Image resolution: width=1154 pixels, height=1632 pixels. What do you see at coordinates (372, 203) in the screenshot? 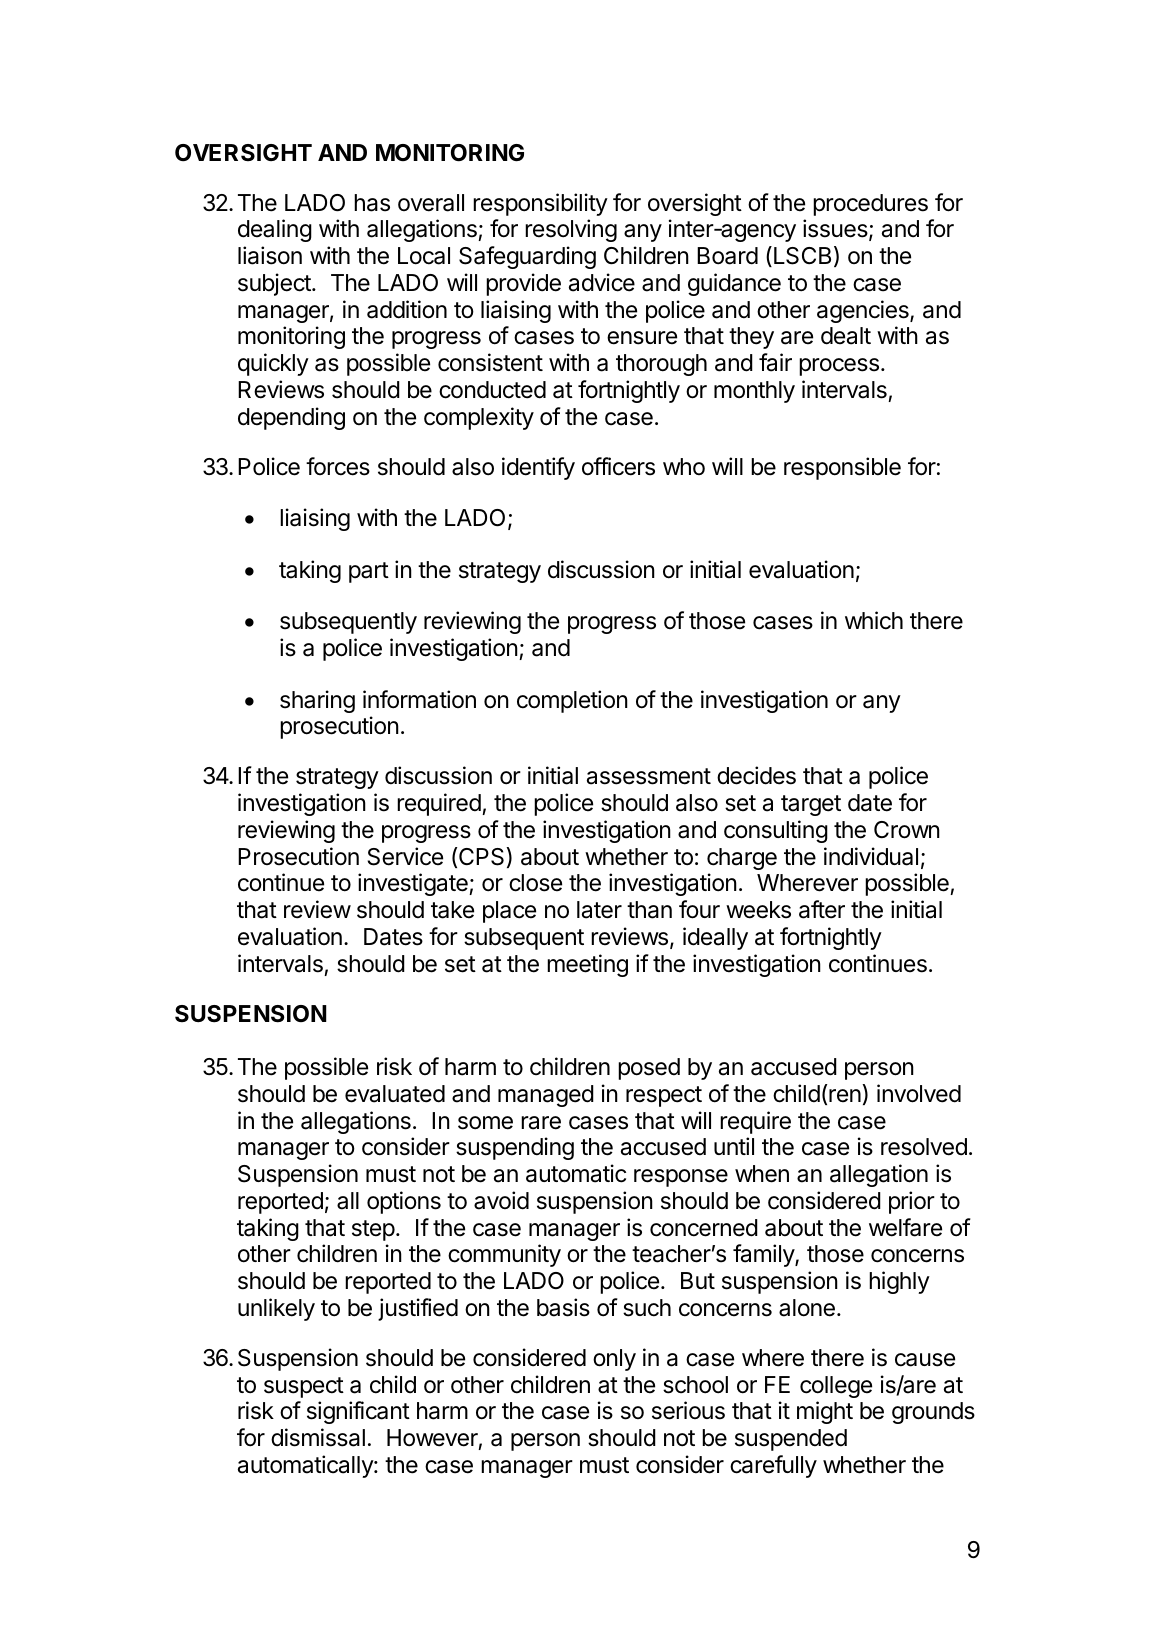
I see `has` at bounding box center [372, 203].
